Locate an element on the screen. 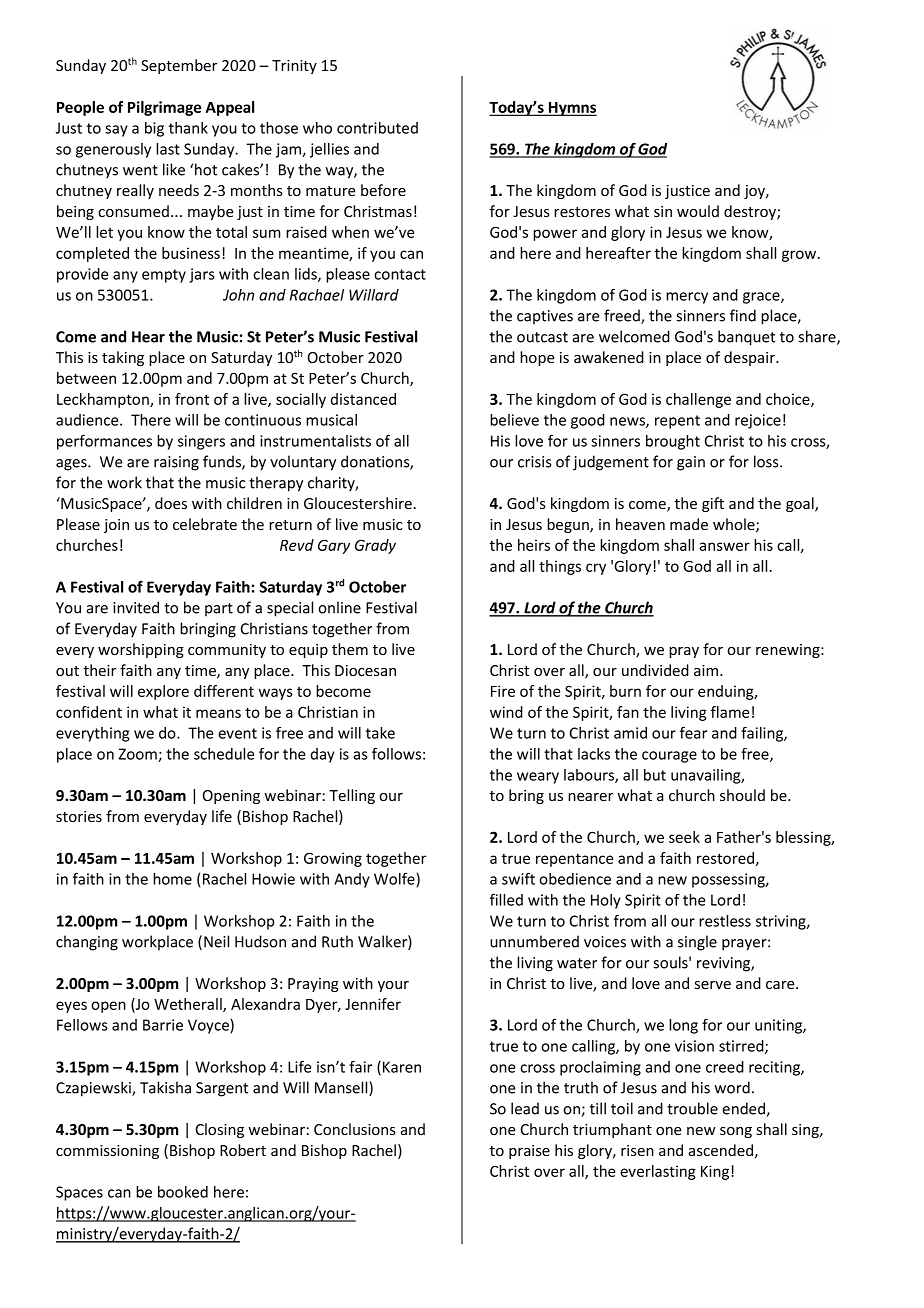 This screenshot has height=1308, width=924. Pilgrimage is located at coordinates (164, 108).
